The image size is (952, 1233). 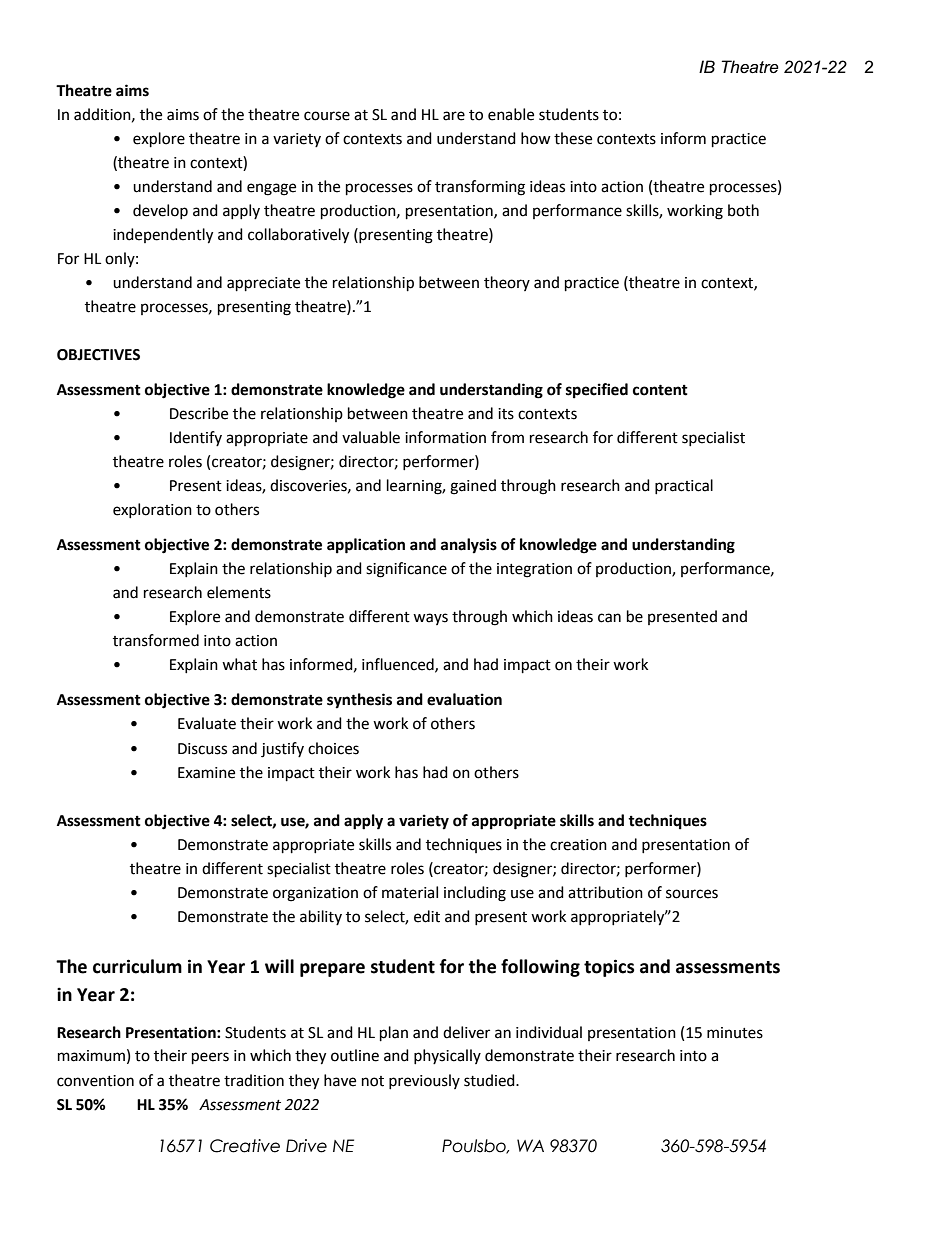 What do you see at coordinates (160, 211) in the screenshot?
I see `develop` at bounding box center [160, 211].
